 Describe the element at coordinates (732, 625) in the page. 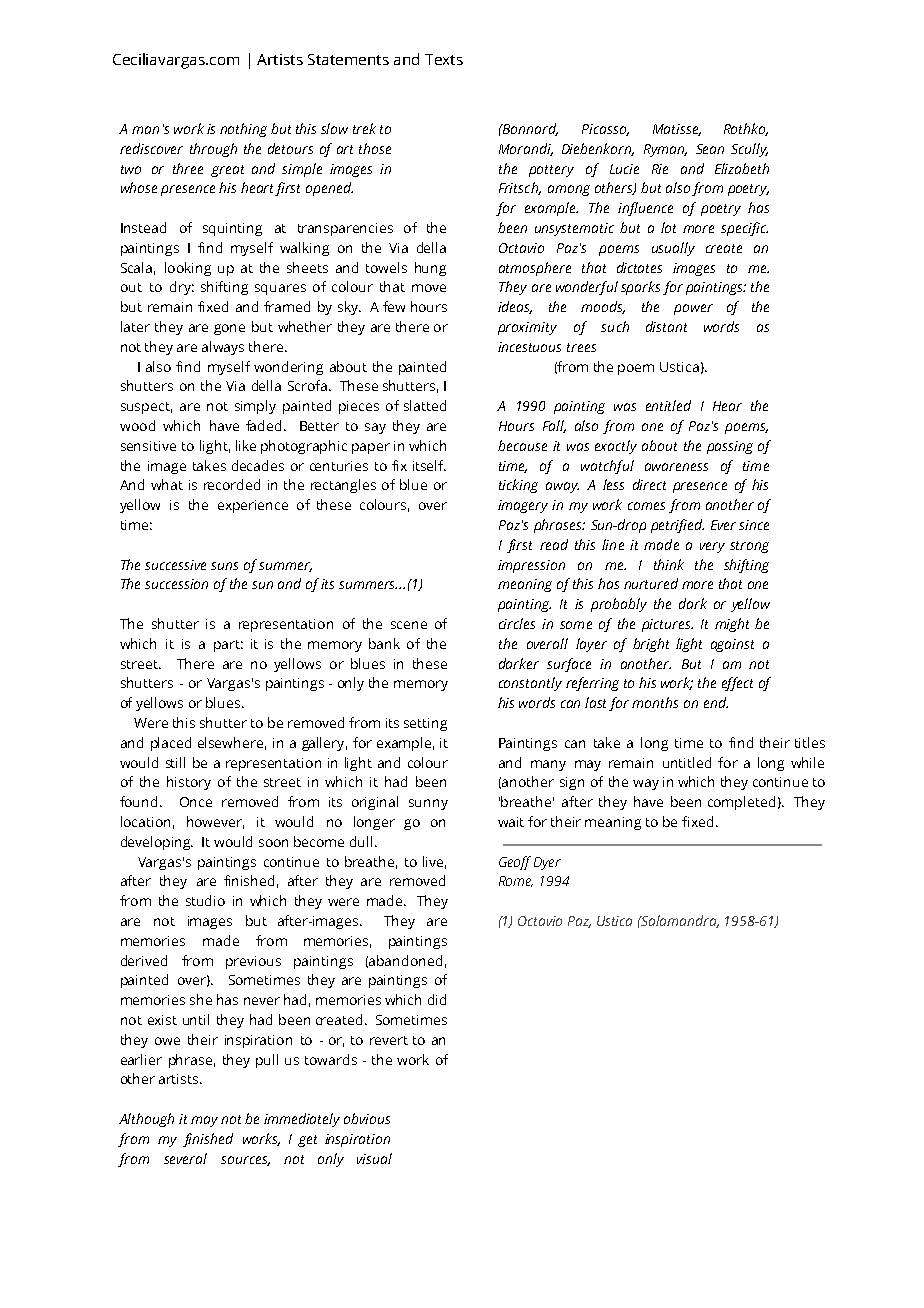

I see `might` at that location.
